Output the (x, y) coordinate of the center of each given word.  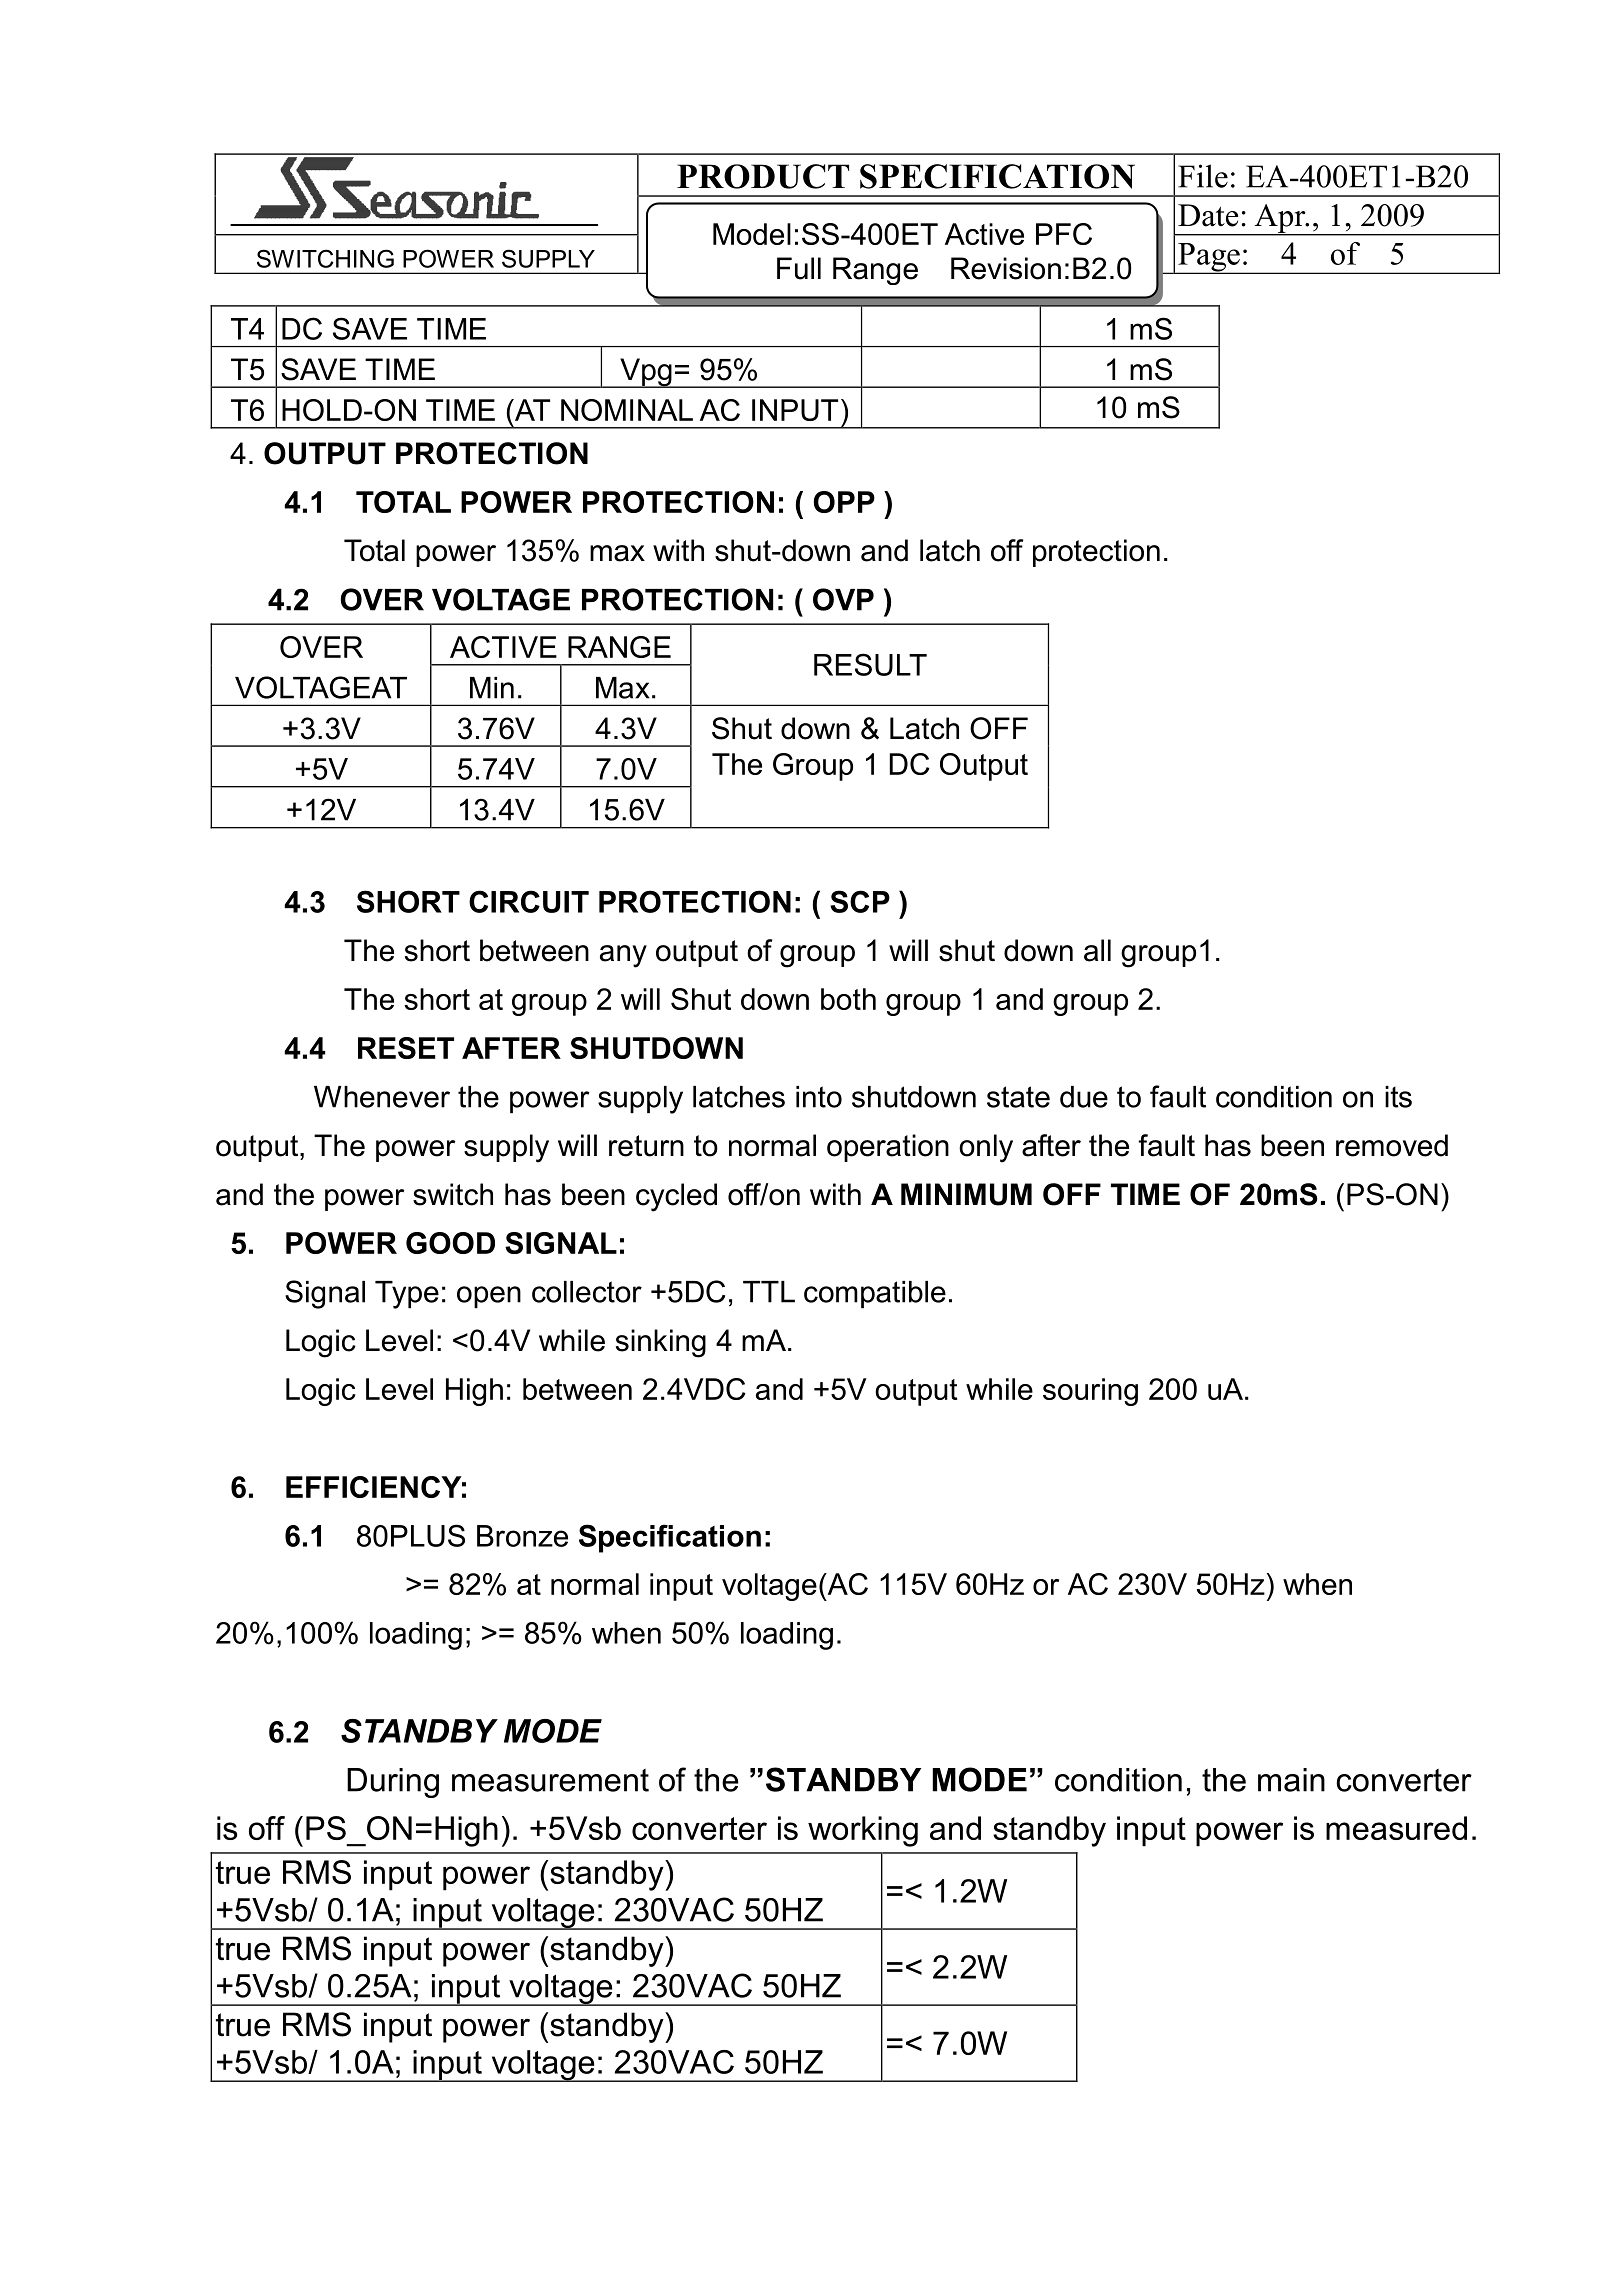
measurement (550, 1780)
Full (799, 268)
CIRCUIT (529, 901)
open (489, 1297)
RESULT (870, 664)
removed (1392, 1145)
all (1097, 950)
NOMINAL (627, 410)
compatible (875, 1294)
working (863, 1831)
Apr (1280, 219)
